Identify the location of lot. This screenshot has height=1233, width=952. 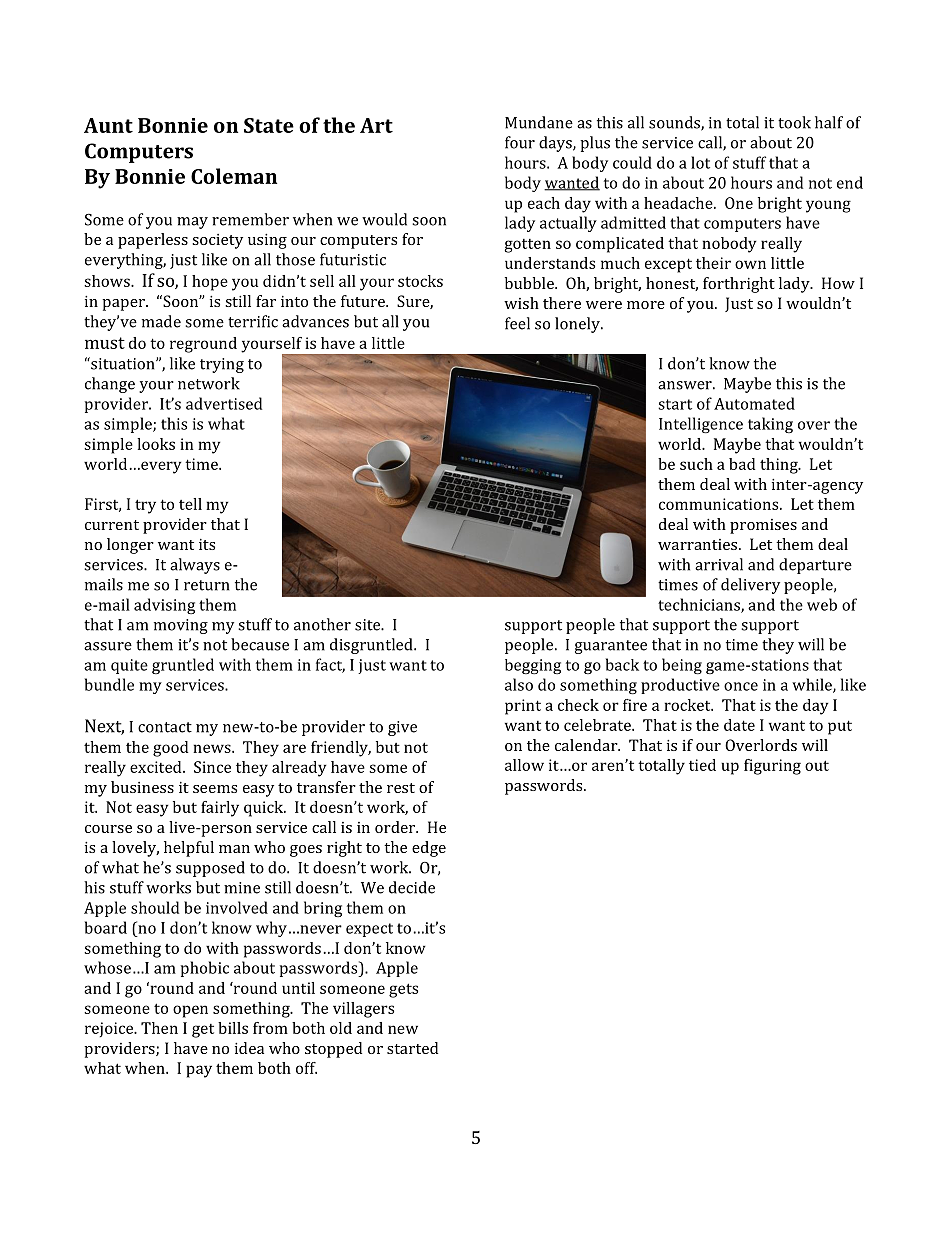
(700, 162).
